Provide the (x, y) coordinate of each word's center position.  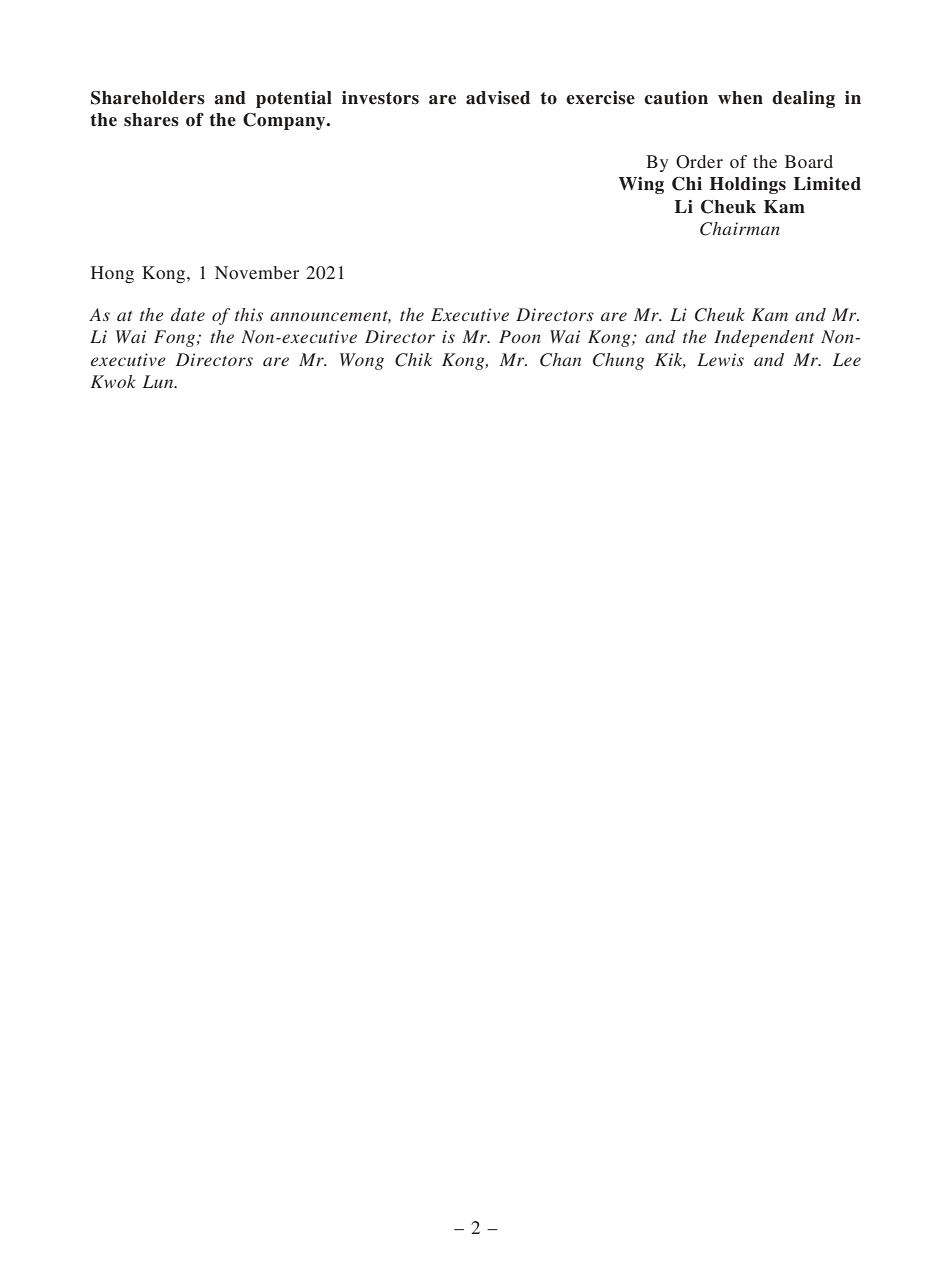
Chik (413, 360)
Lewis (720, 359)
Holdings (748, 185)
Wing (641, 185)
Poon (520, 336)
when (740, 98)
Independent (764, 338)
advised (498, 98)
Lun (159, 381)
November (257, 272)
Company (285, 121)
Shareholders (148, 98)
